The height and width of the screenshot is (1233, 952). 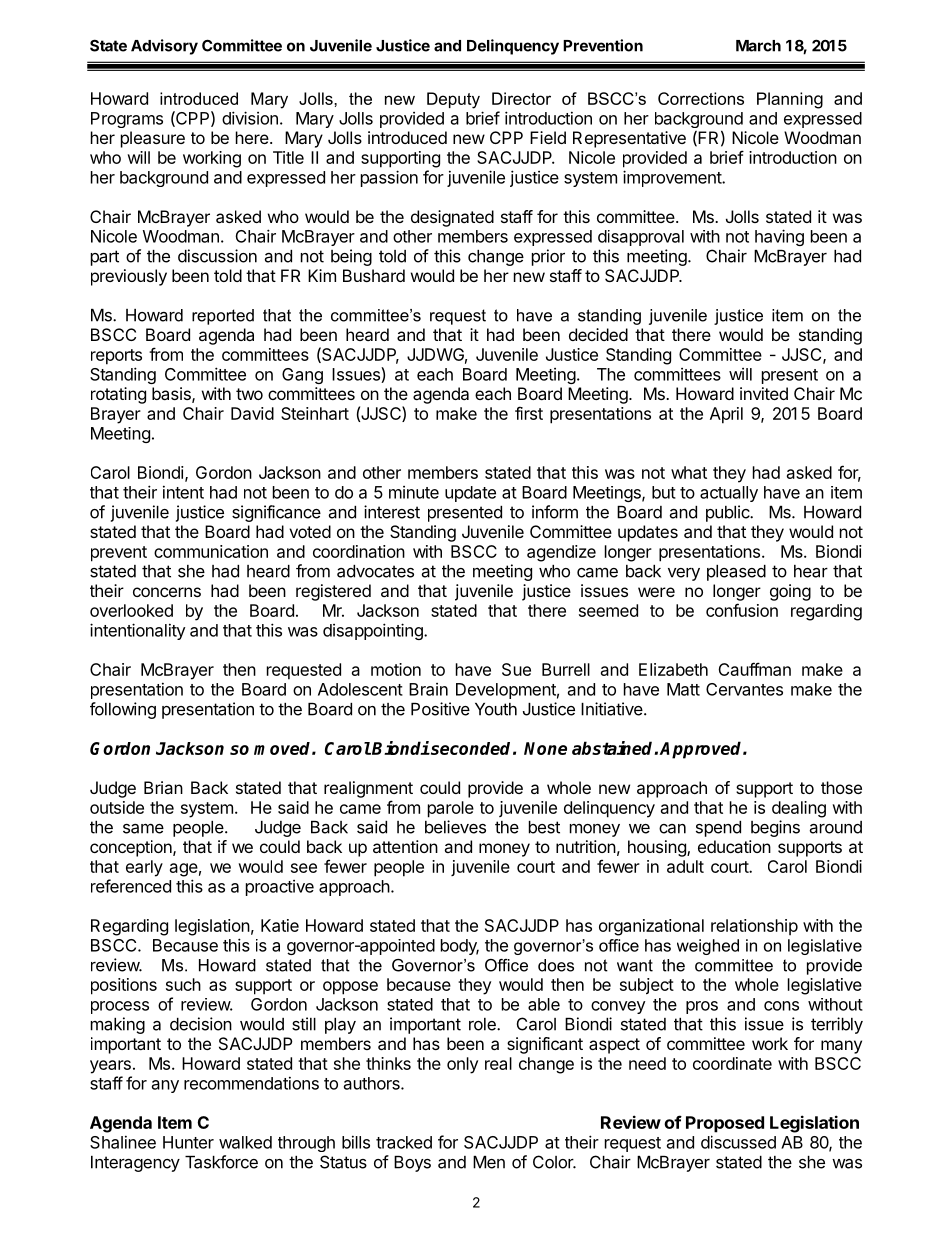 What do you see at coordinates (404, 1142) in the screenshot?
I see `tracked` at bounding box center [404, 1142].
